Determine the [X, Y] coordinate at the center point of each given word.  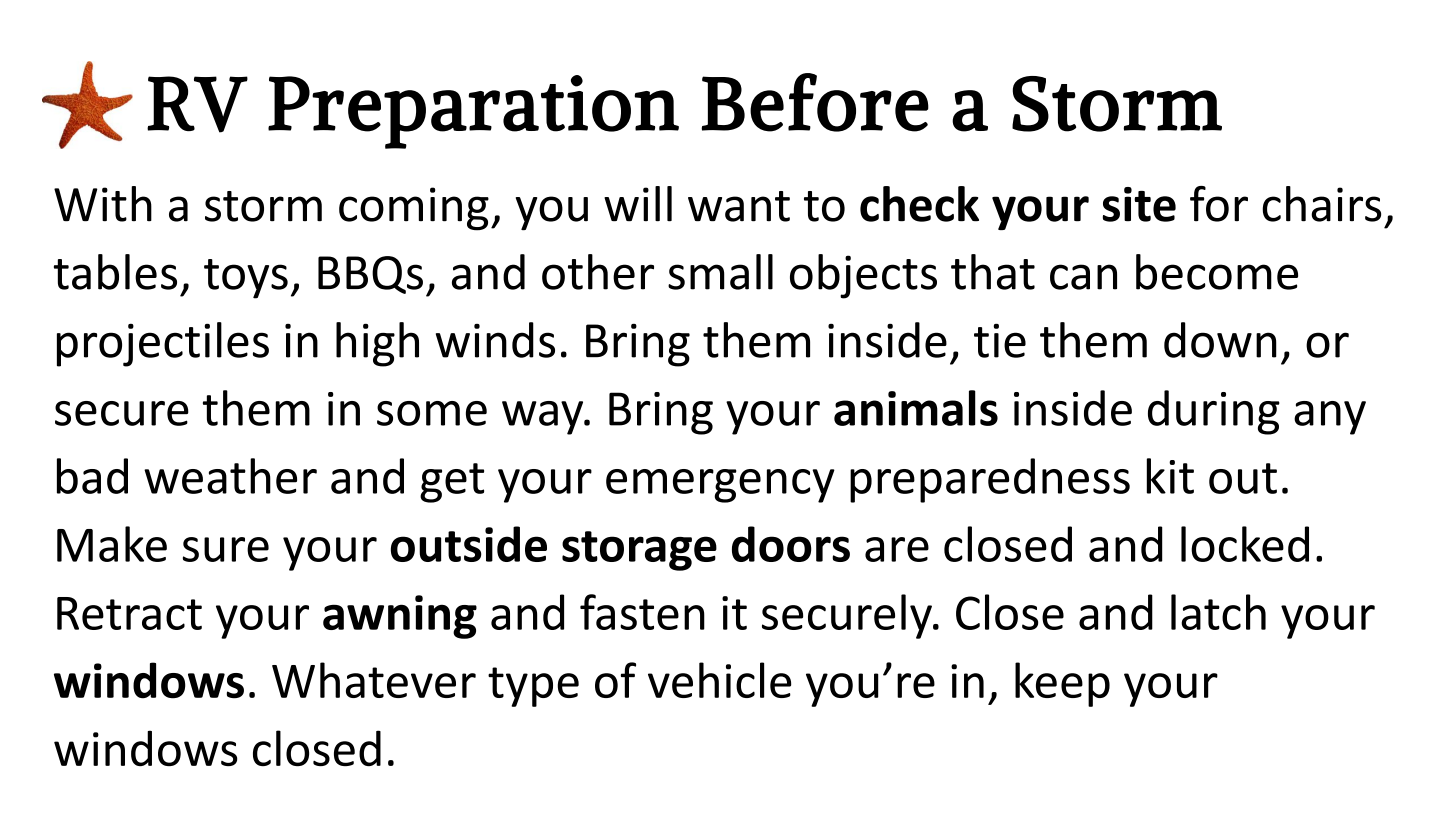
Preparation [473, 112]
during [1214, 412]
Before [815, 102]
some [432, 413]
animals [916, 408]
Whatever [374, 680]
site [1139, 204]
